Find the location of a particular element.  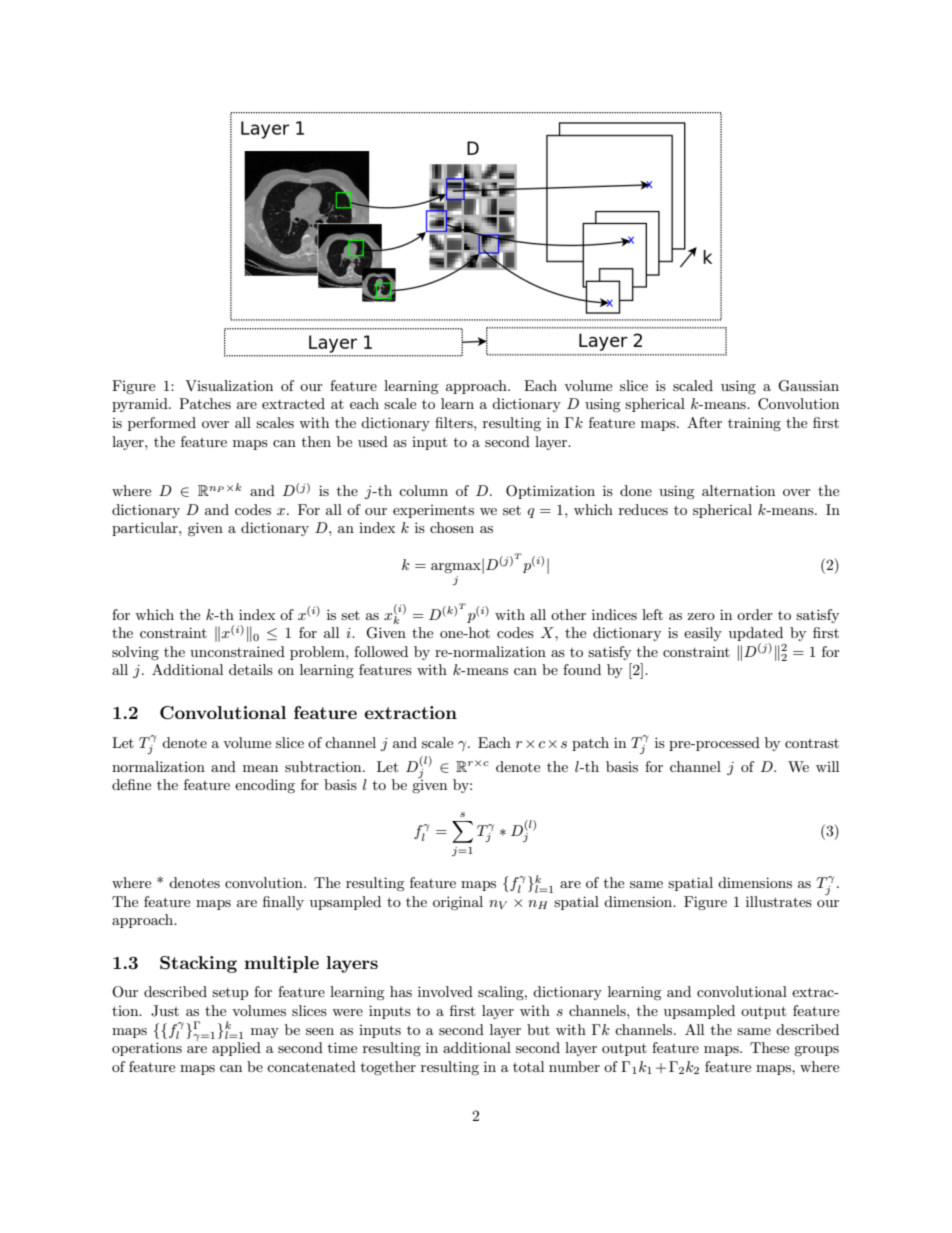

found is located at coordinates (582, 669).
